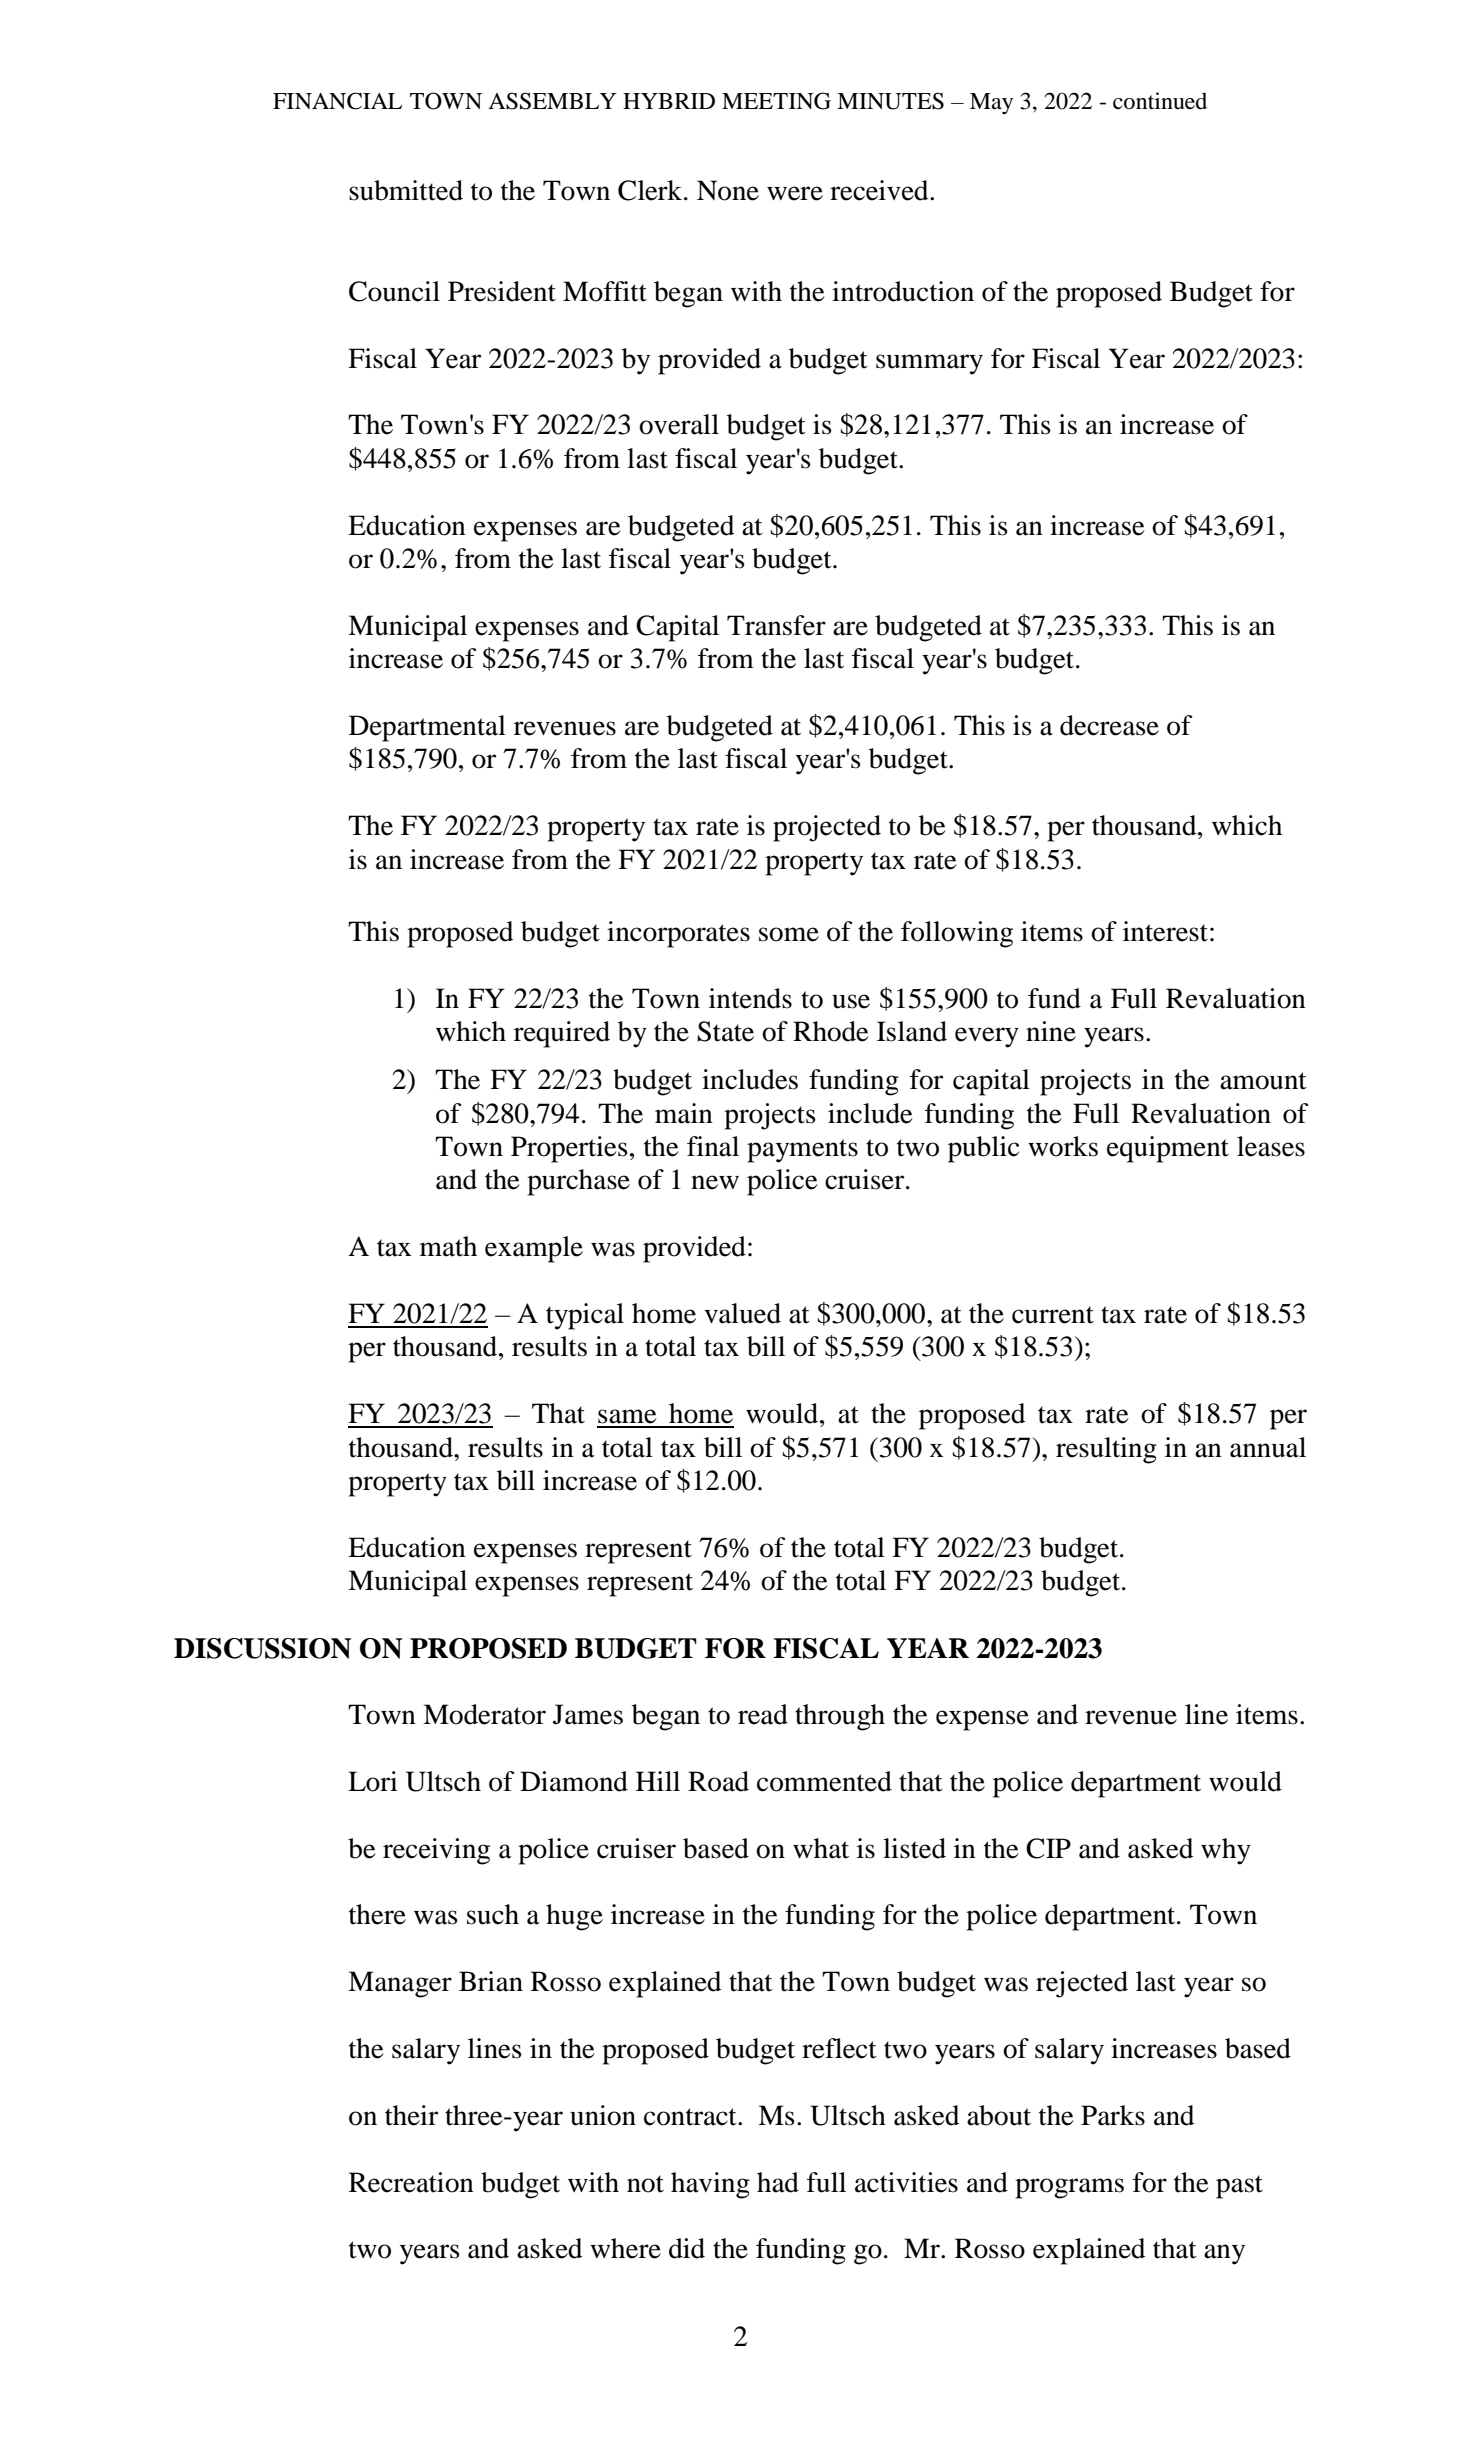 Image resolution: width=1481 pixels, height=2440 pixels. I want to click on Recreation, so click(411, 2182).
